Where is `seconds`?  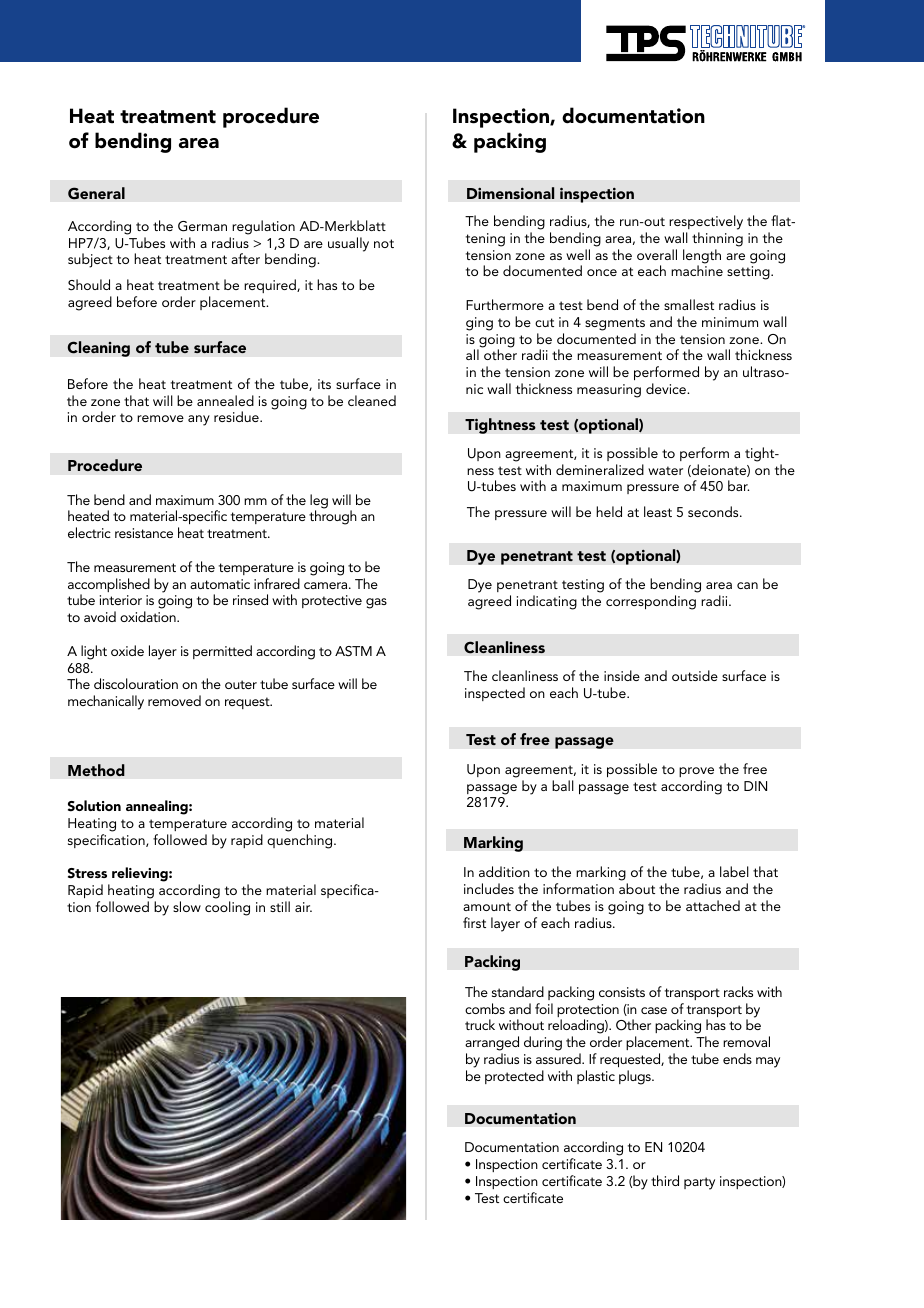 seconds is located at coordinates (714, 511).
